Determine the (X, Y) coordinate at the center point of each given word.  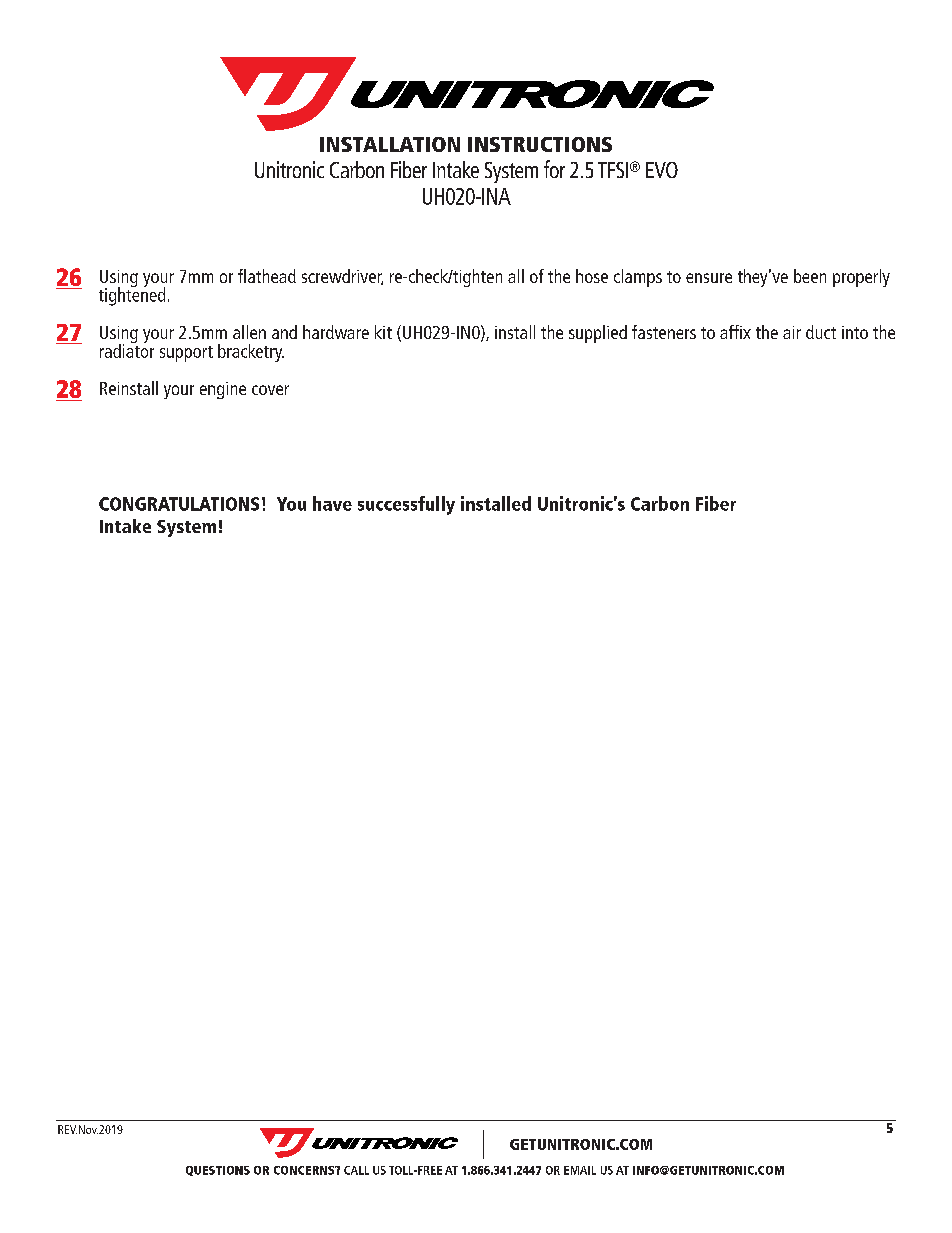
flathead (267, 276)
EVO (662, 170)
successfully (406, 505)
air (792, 332)
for (554, 169)
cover (270, 390)
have (332, 503)
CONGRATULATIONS (179, 504)
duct (821, 332)
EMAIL (580, 1170)
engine (223, 390)
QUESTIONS (218, 1171)
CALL (356, 1170)
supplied (598, 334)
